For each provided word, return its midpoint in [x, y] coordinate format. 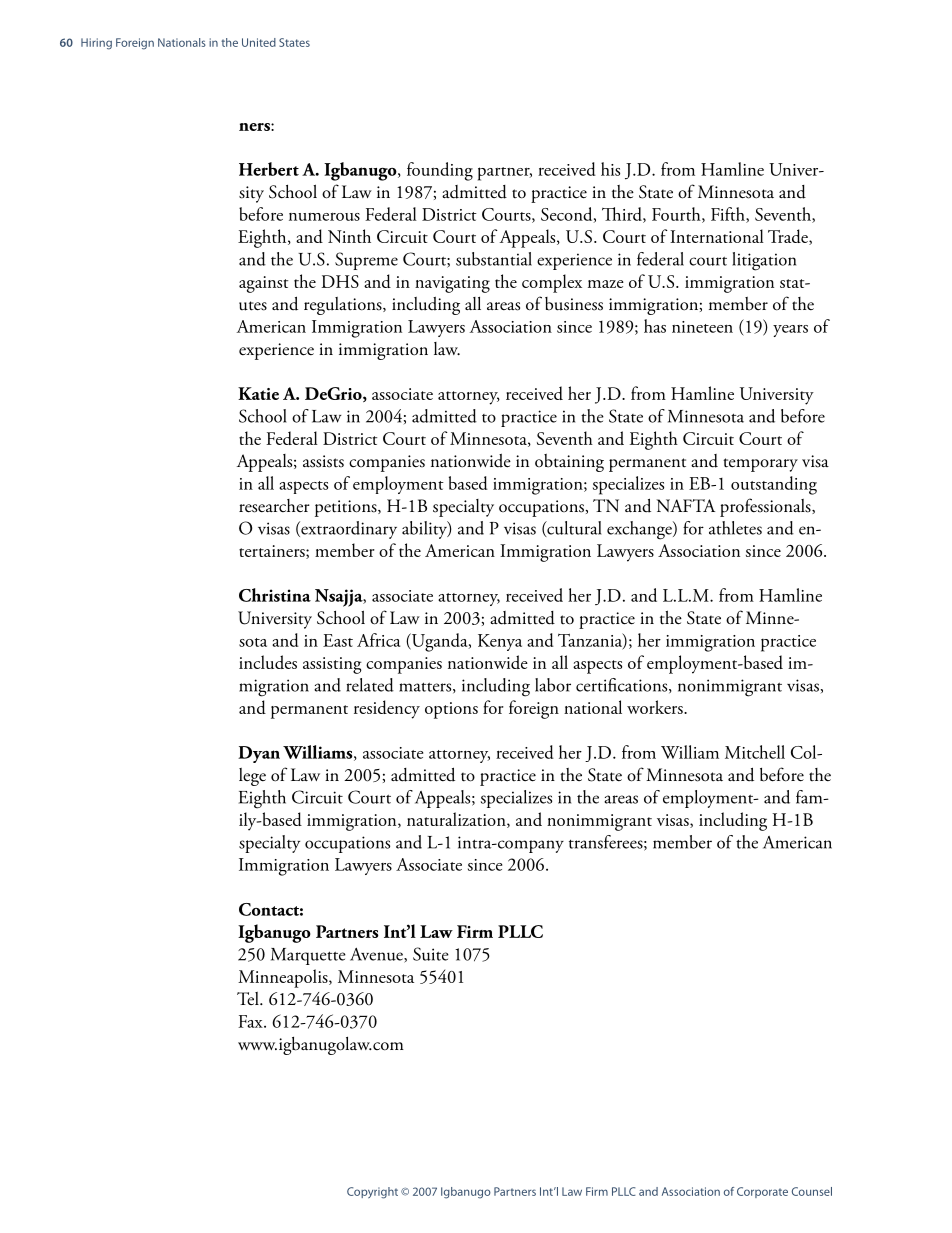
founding [440, 171]
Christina [275, 595]
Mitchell [755, 752]
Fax [251, 1021]
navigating [452, 284]
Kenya [500, 642]
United [259, 42]
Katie [258, 393]
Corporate [762, 1192]
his [610, 169]
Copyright [372, 1193]
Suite [431, 954]
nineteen [702, 327]
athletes [735, 528]
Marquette [308, 956]
